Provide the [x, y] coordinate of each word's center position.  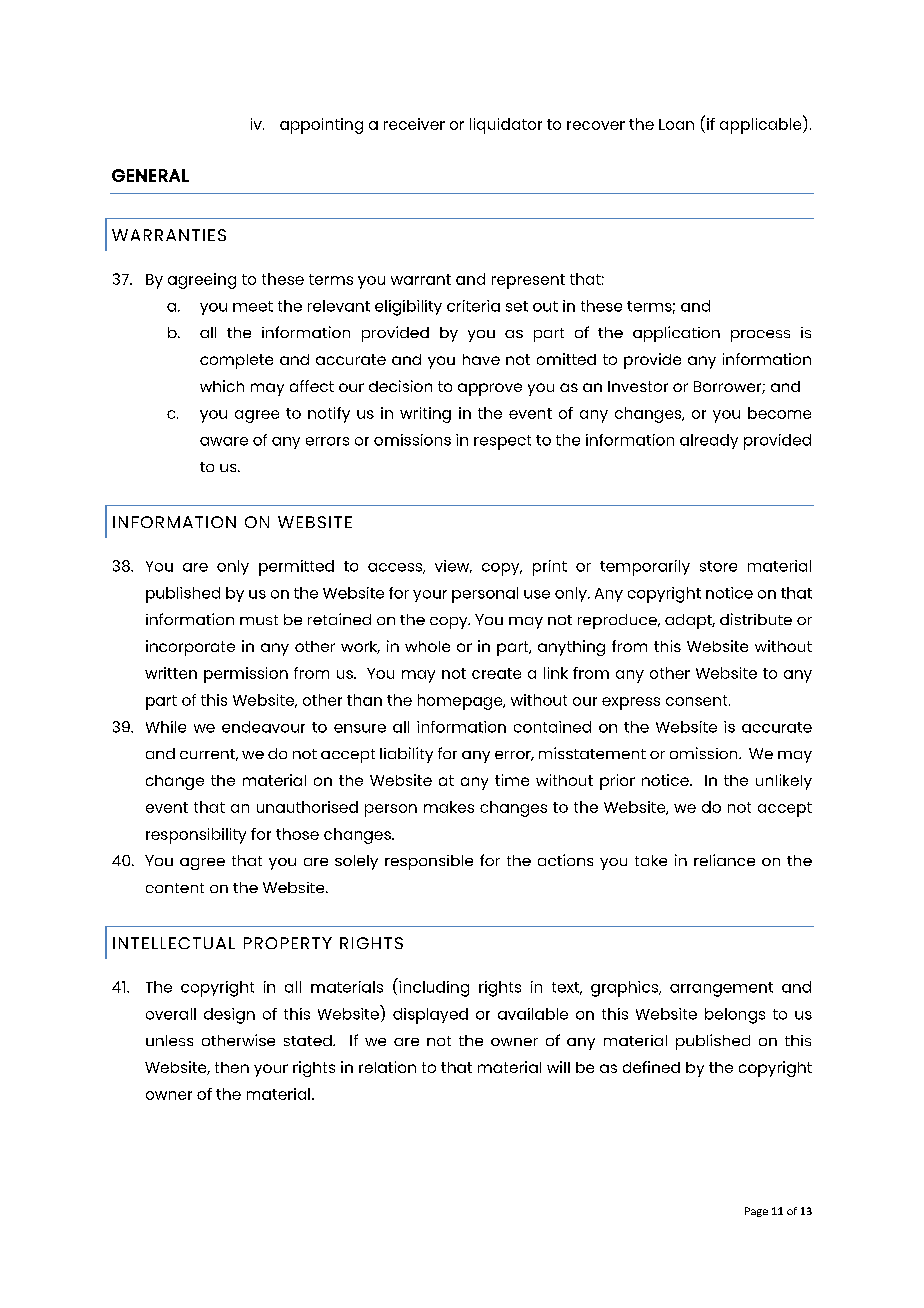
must [259, 620]
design [229, 1016]
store [718, 566]
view [453, 566]
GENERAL [150, 175]
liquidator [506, 126]
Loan [676, 124]
